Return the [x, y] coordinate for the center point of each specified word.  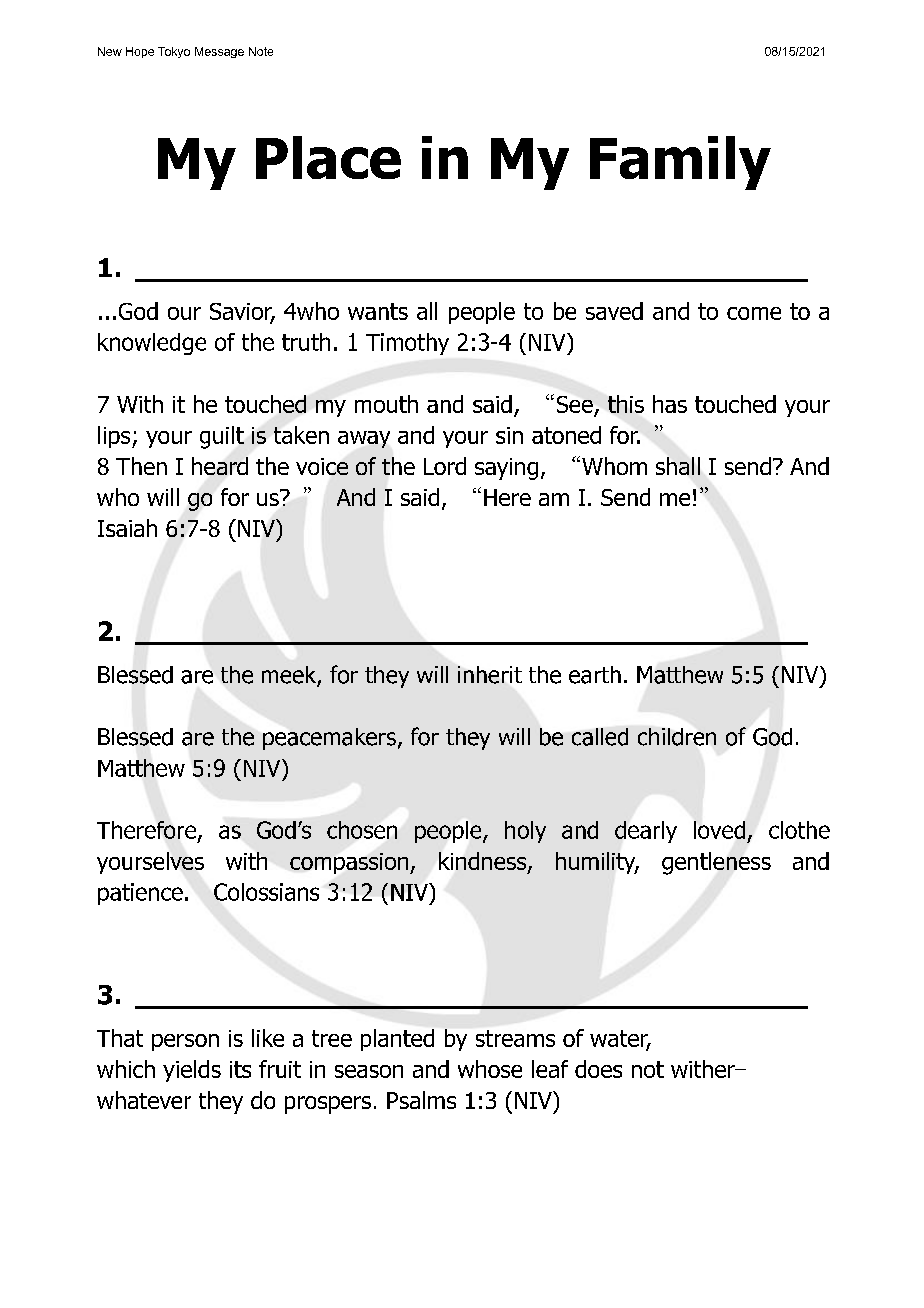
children [677, 737]
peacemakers [329, 739]
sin [509, 435]
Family [680, 163]
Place [328, 157]
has [670, 404]
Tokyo [174, 52]
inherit [490, 675]
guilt [222, 437]
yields [192, 1071]
